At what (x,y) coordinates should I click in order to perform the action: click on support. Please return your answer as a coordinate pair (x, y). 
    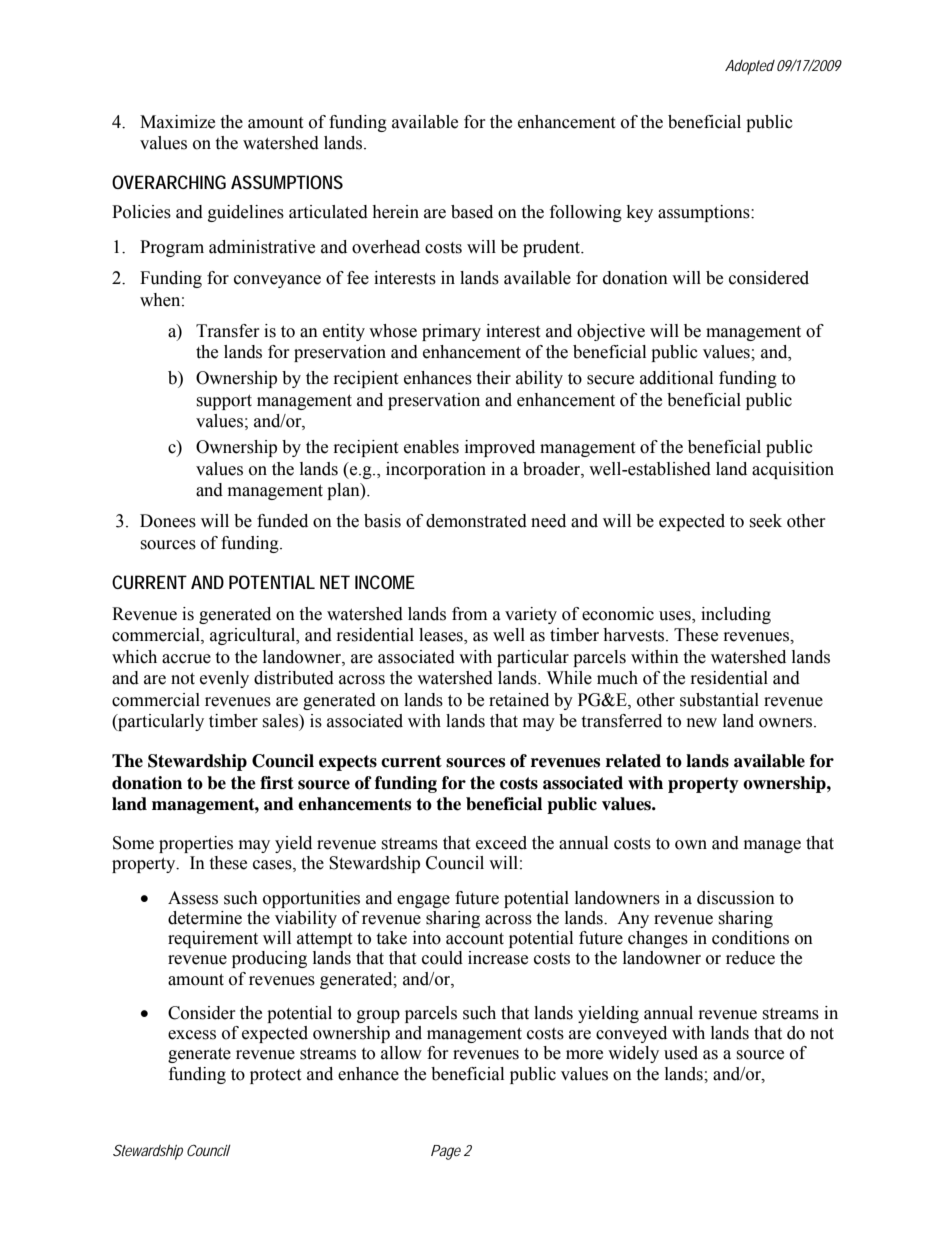
    Looking at the image, I should click on (224, 402).
